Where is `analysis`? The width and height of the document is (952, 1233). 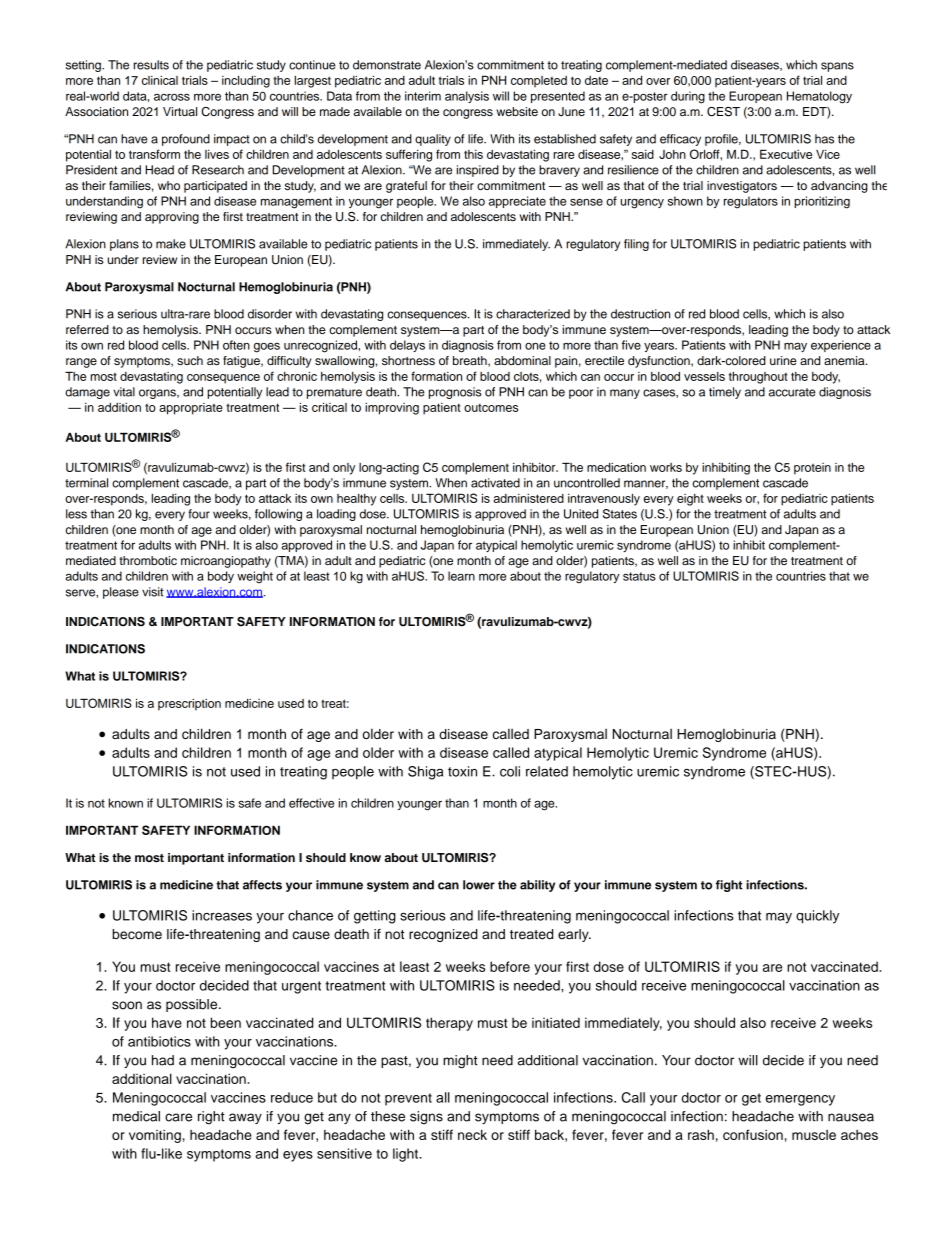 analysis is located at coordinates (467, 97).
